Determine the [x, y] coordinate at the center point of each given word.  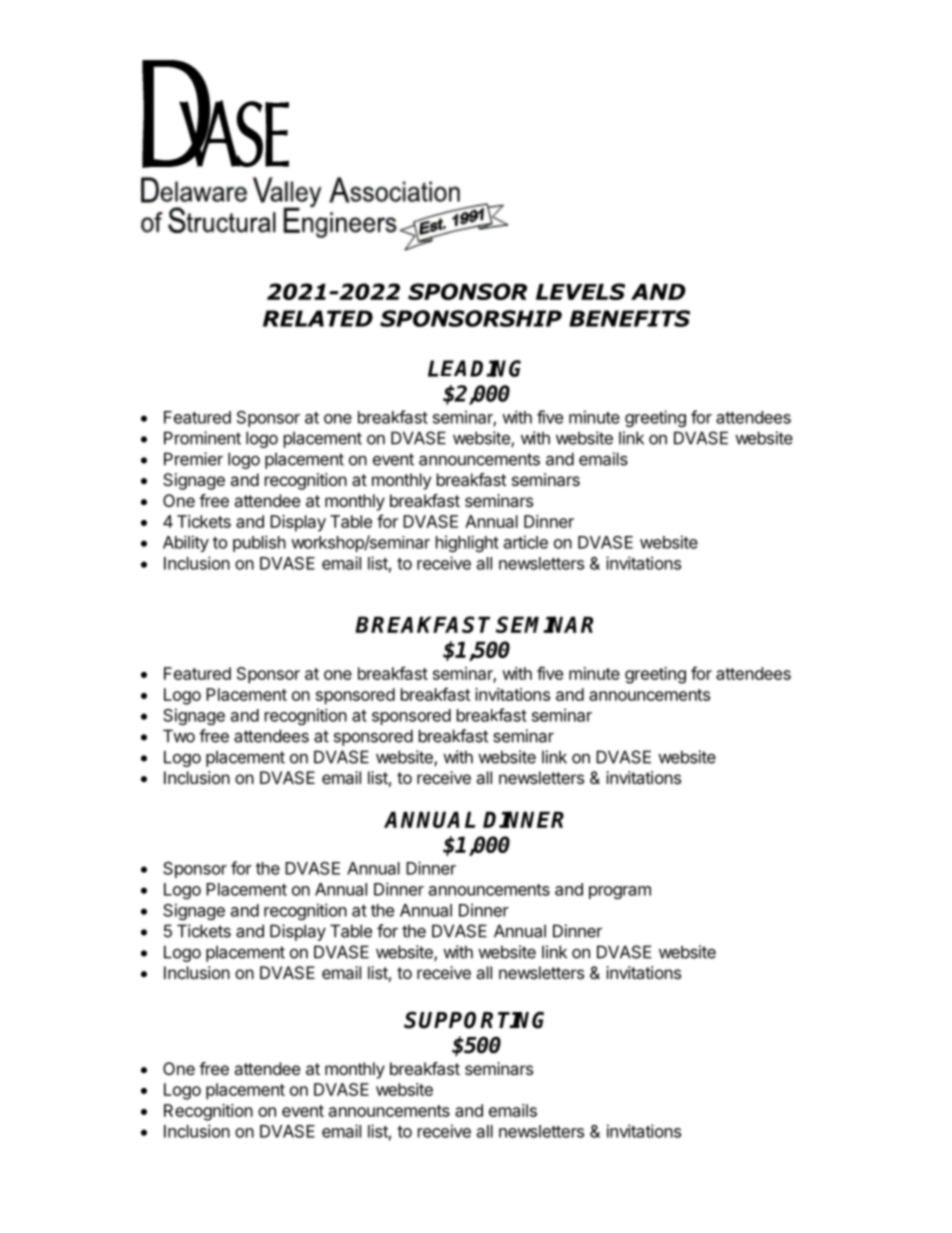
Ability [186, 543]
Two [179, 736]
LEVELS [580, 291]
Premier [193, 459]
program [620, 892]
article [526, 542]
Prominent [202, 438]
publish [259, 543]
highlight [467, 543]
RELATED [318, 318]
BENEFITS [629, 318]
